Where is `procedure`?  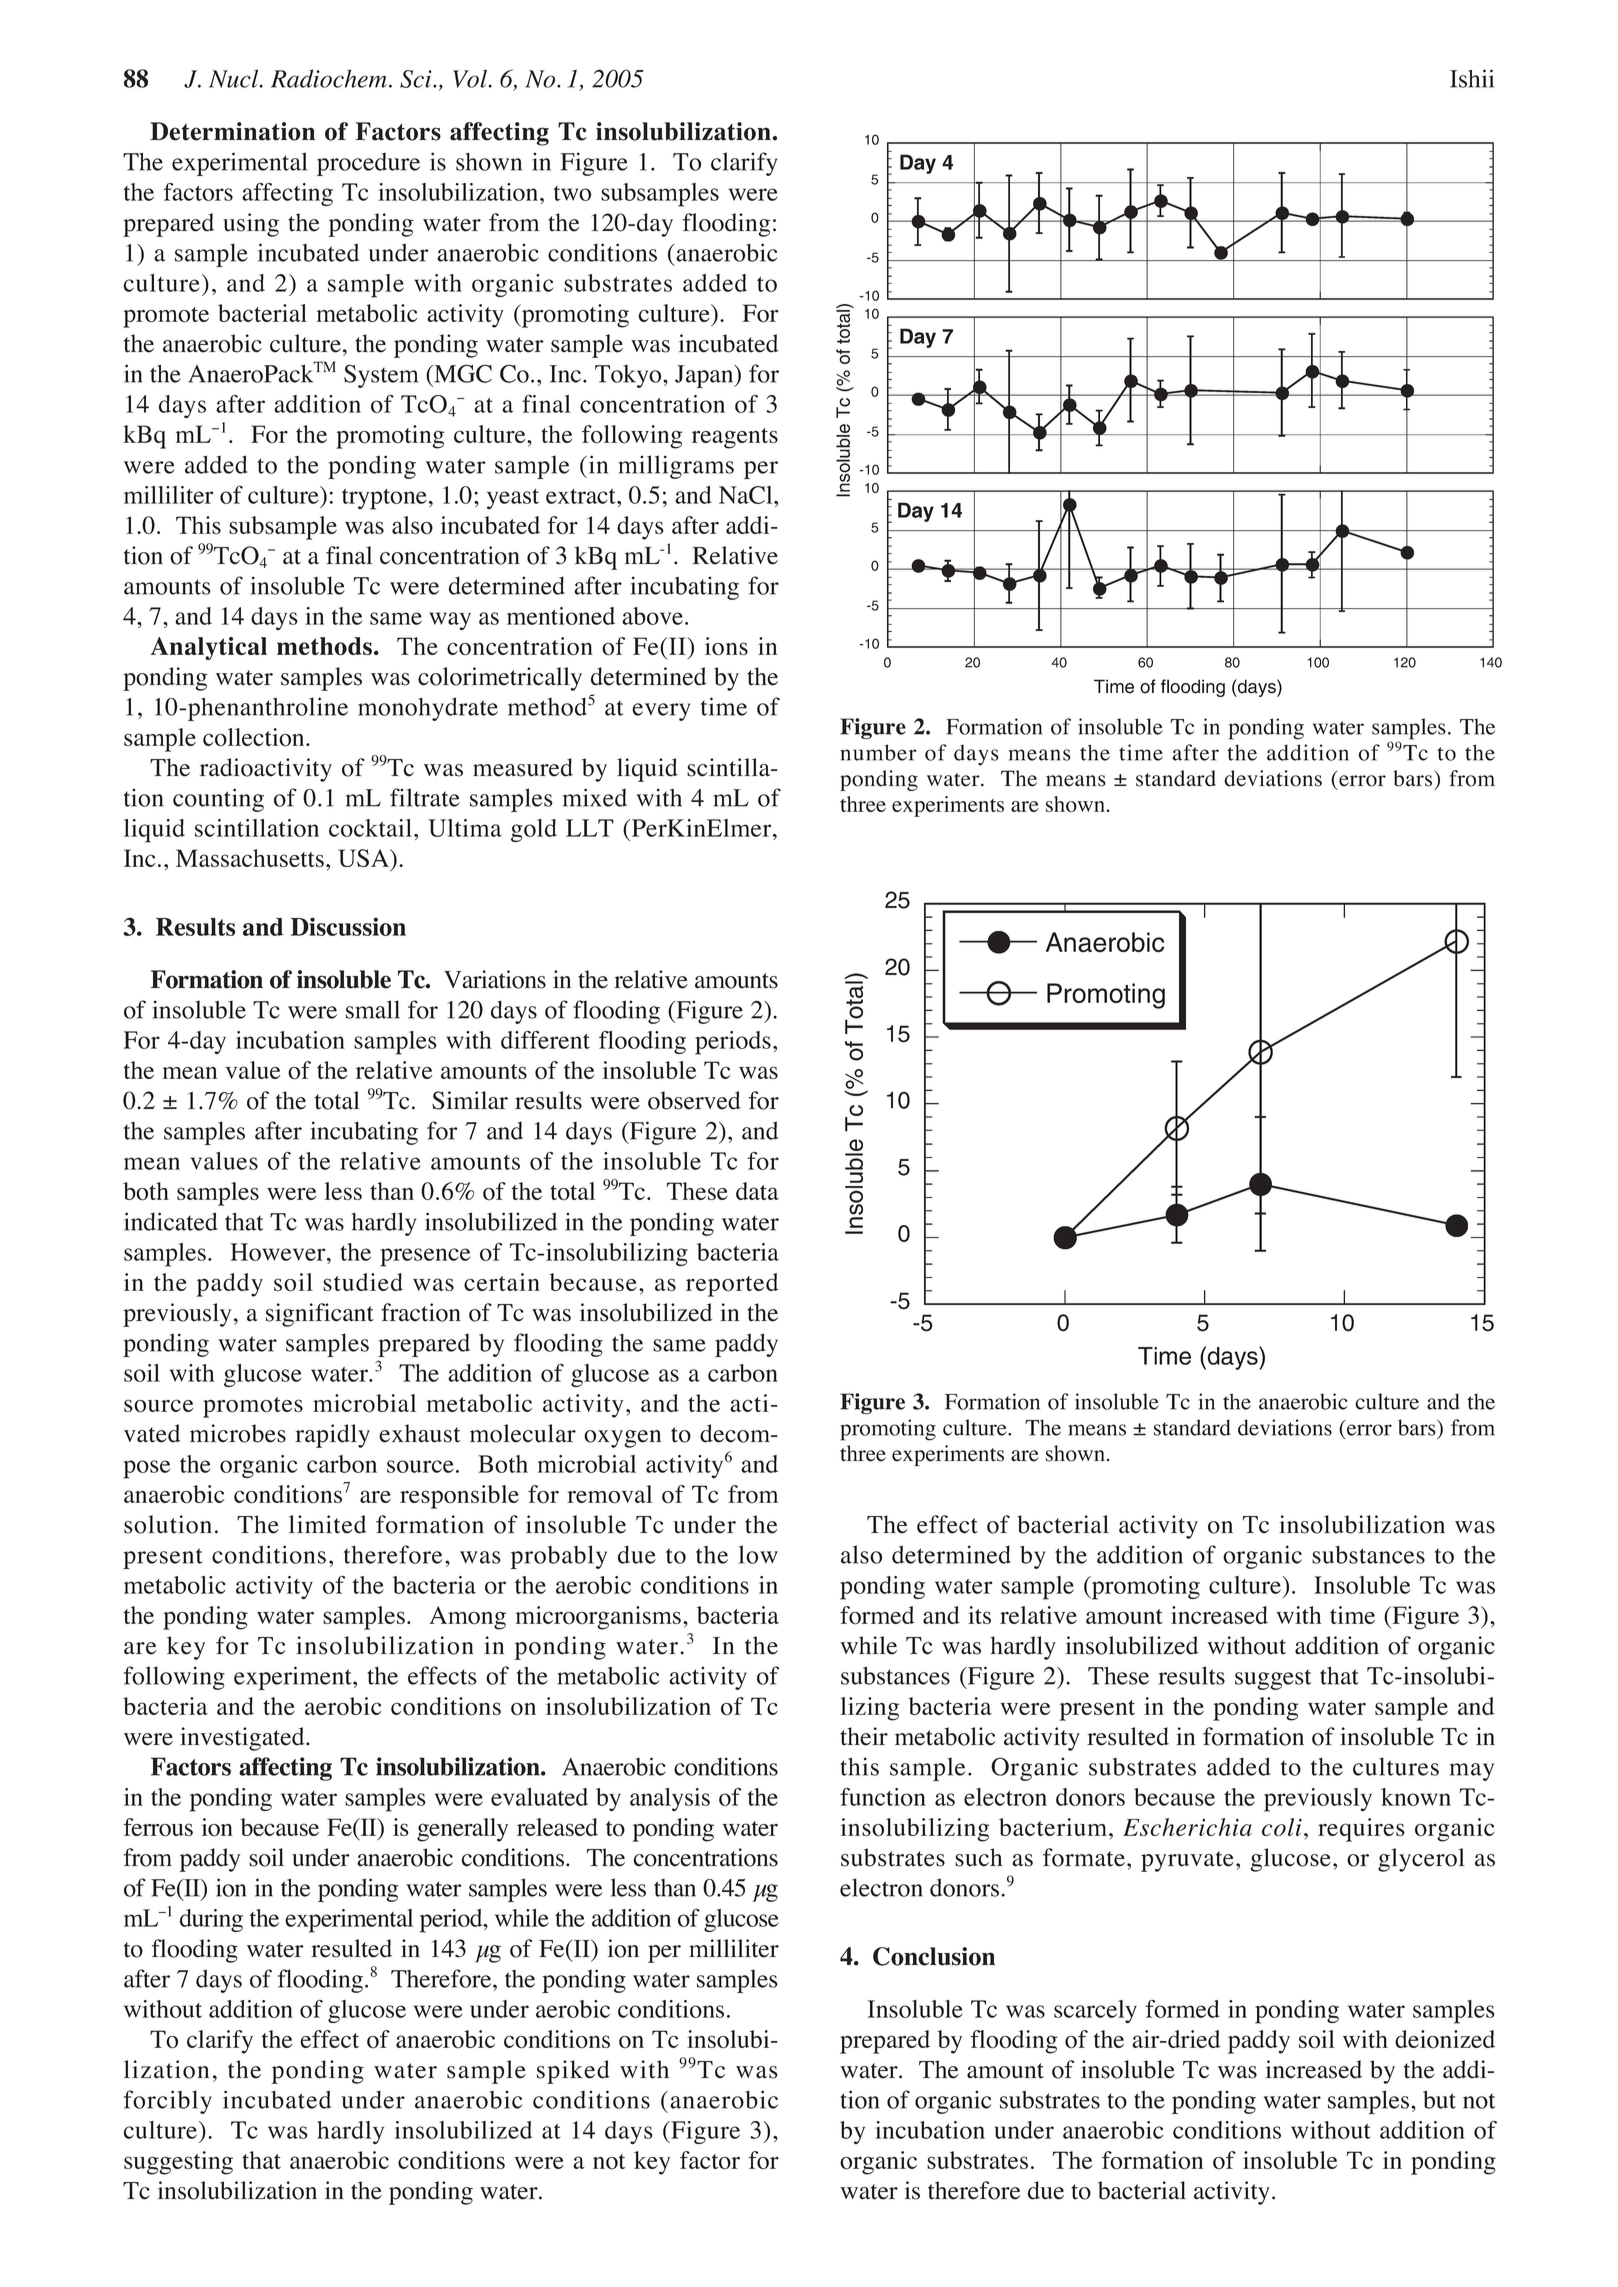 procedure is located at coordinates (368, 164).
